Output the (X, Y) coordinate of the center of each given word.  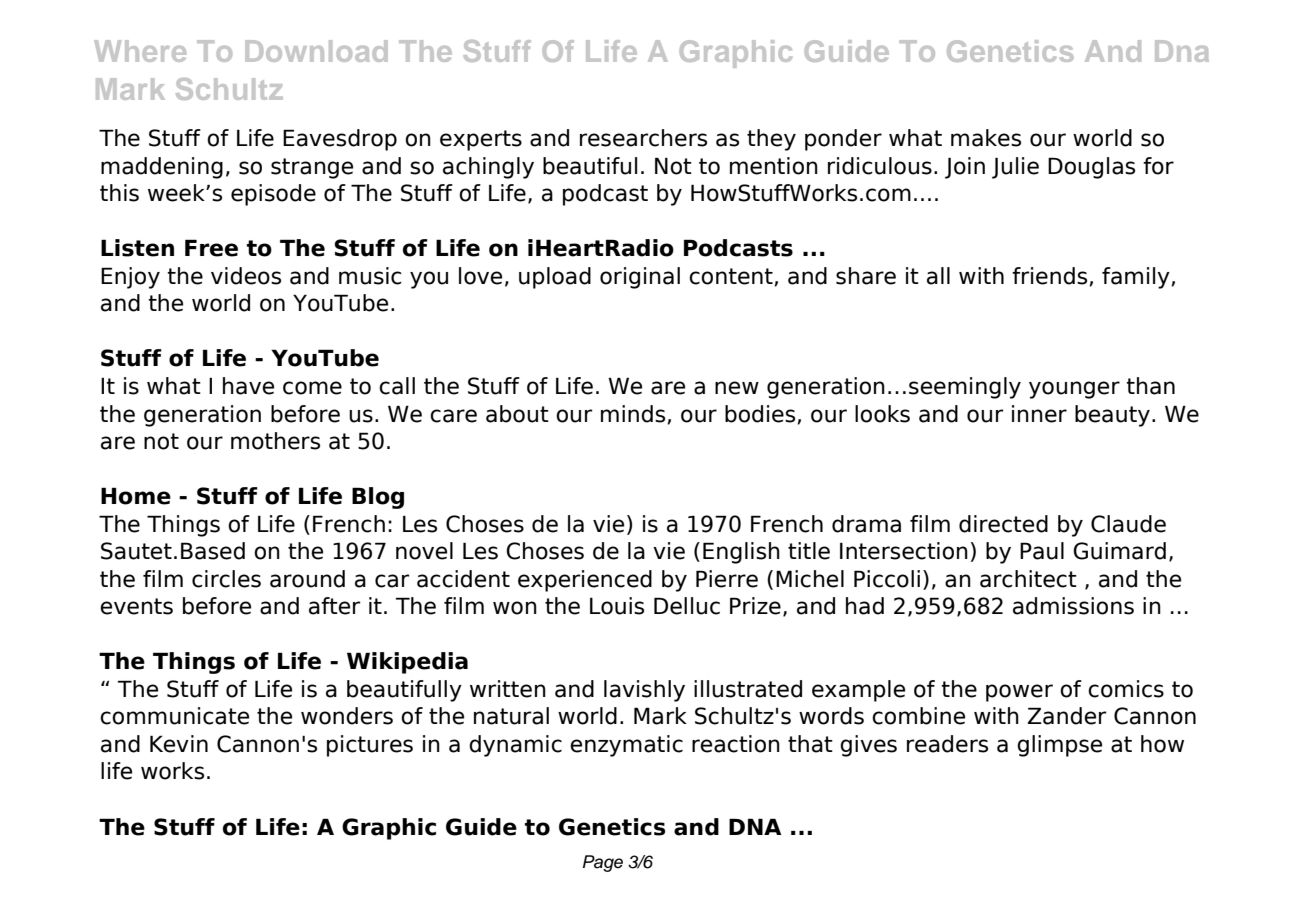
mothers (275, 441)
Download (316, 51)
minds (633, 414)
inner (1039, 414)
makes (986, 138)
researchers (643, 138)
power (1019, 693)
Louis (617, 606)
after (334, 606)
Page (603, 863)
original (640, 278)
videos (246, 276)
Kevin (179, 744)
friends (1049, 276)
